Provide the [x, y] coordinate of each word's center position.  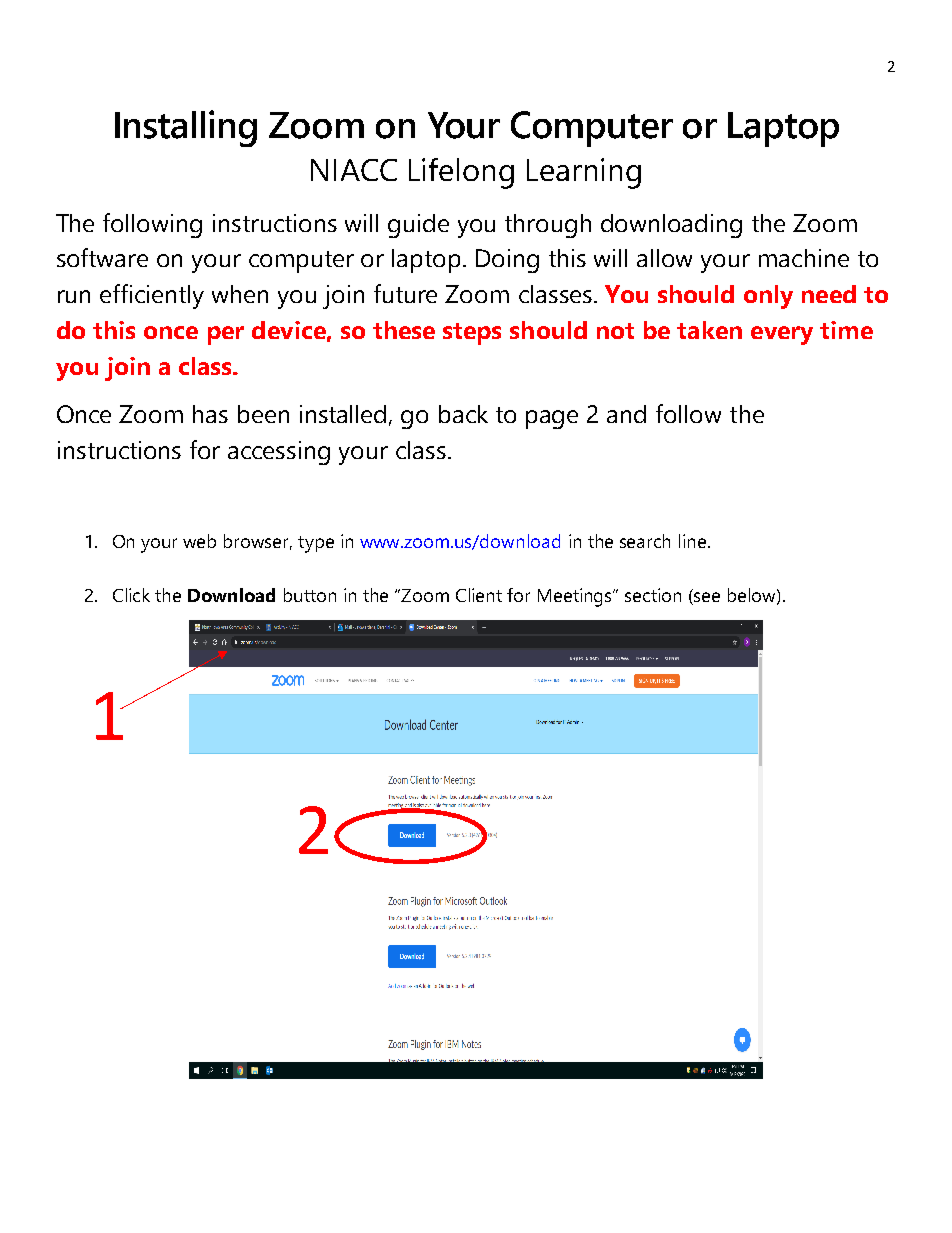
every [782, 335]
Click [131, 595]
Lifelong [461, 173]
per [226, 335]
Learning [584, 173]
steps [472, 334]
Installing [186, 128]
